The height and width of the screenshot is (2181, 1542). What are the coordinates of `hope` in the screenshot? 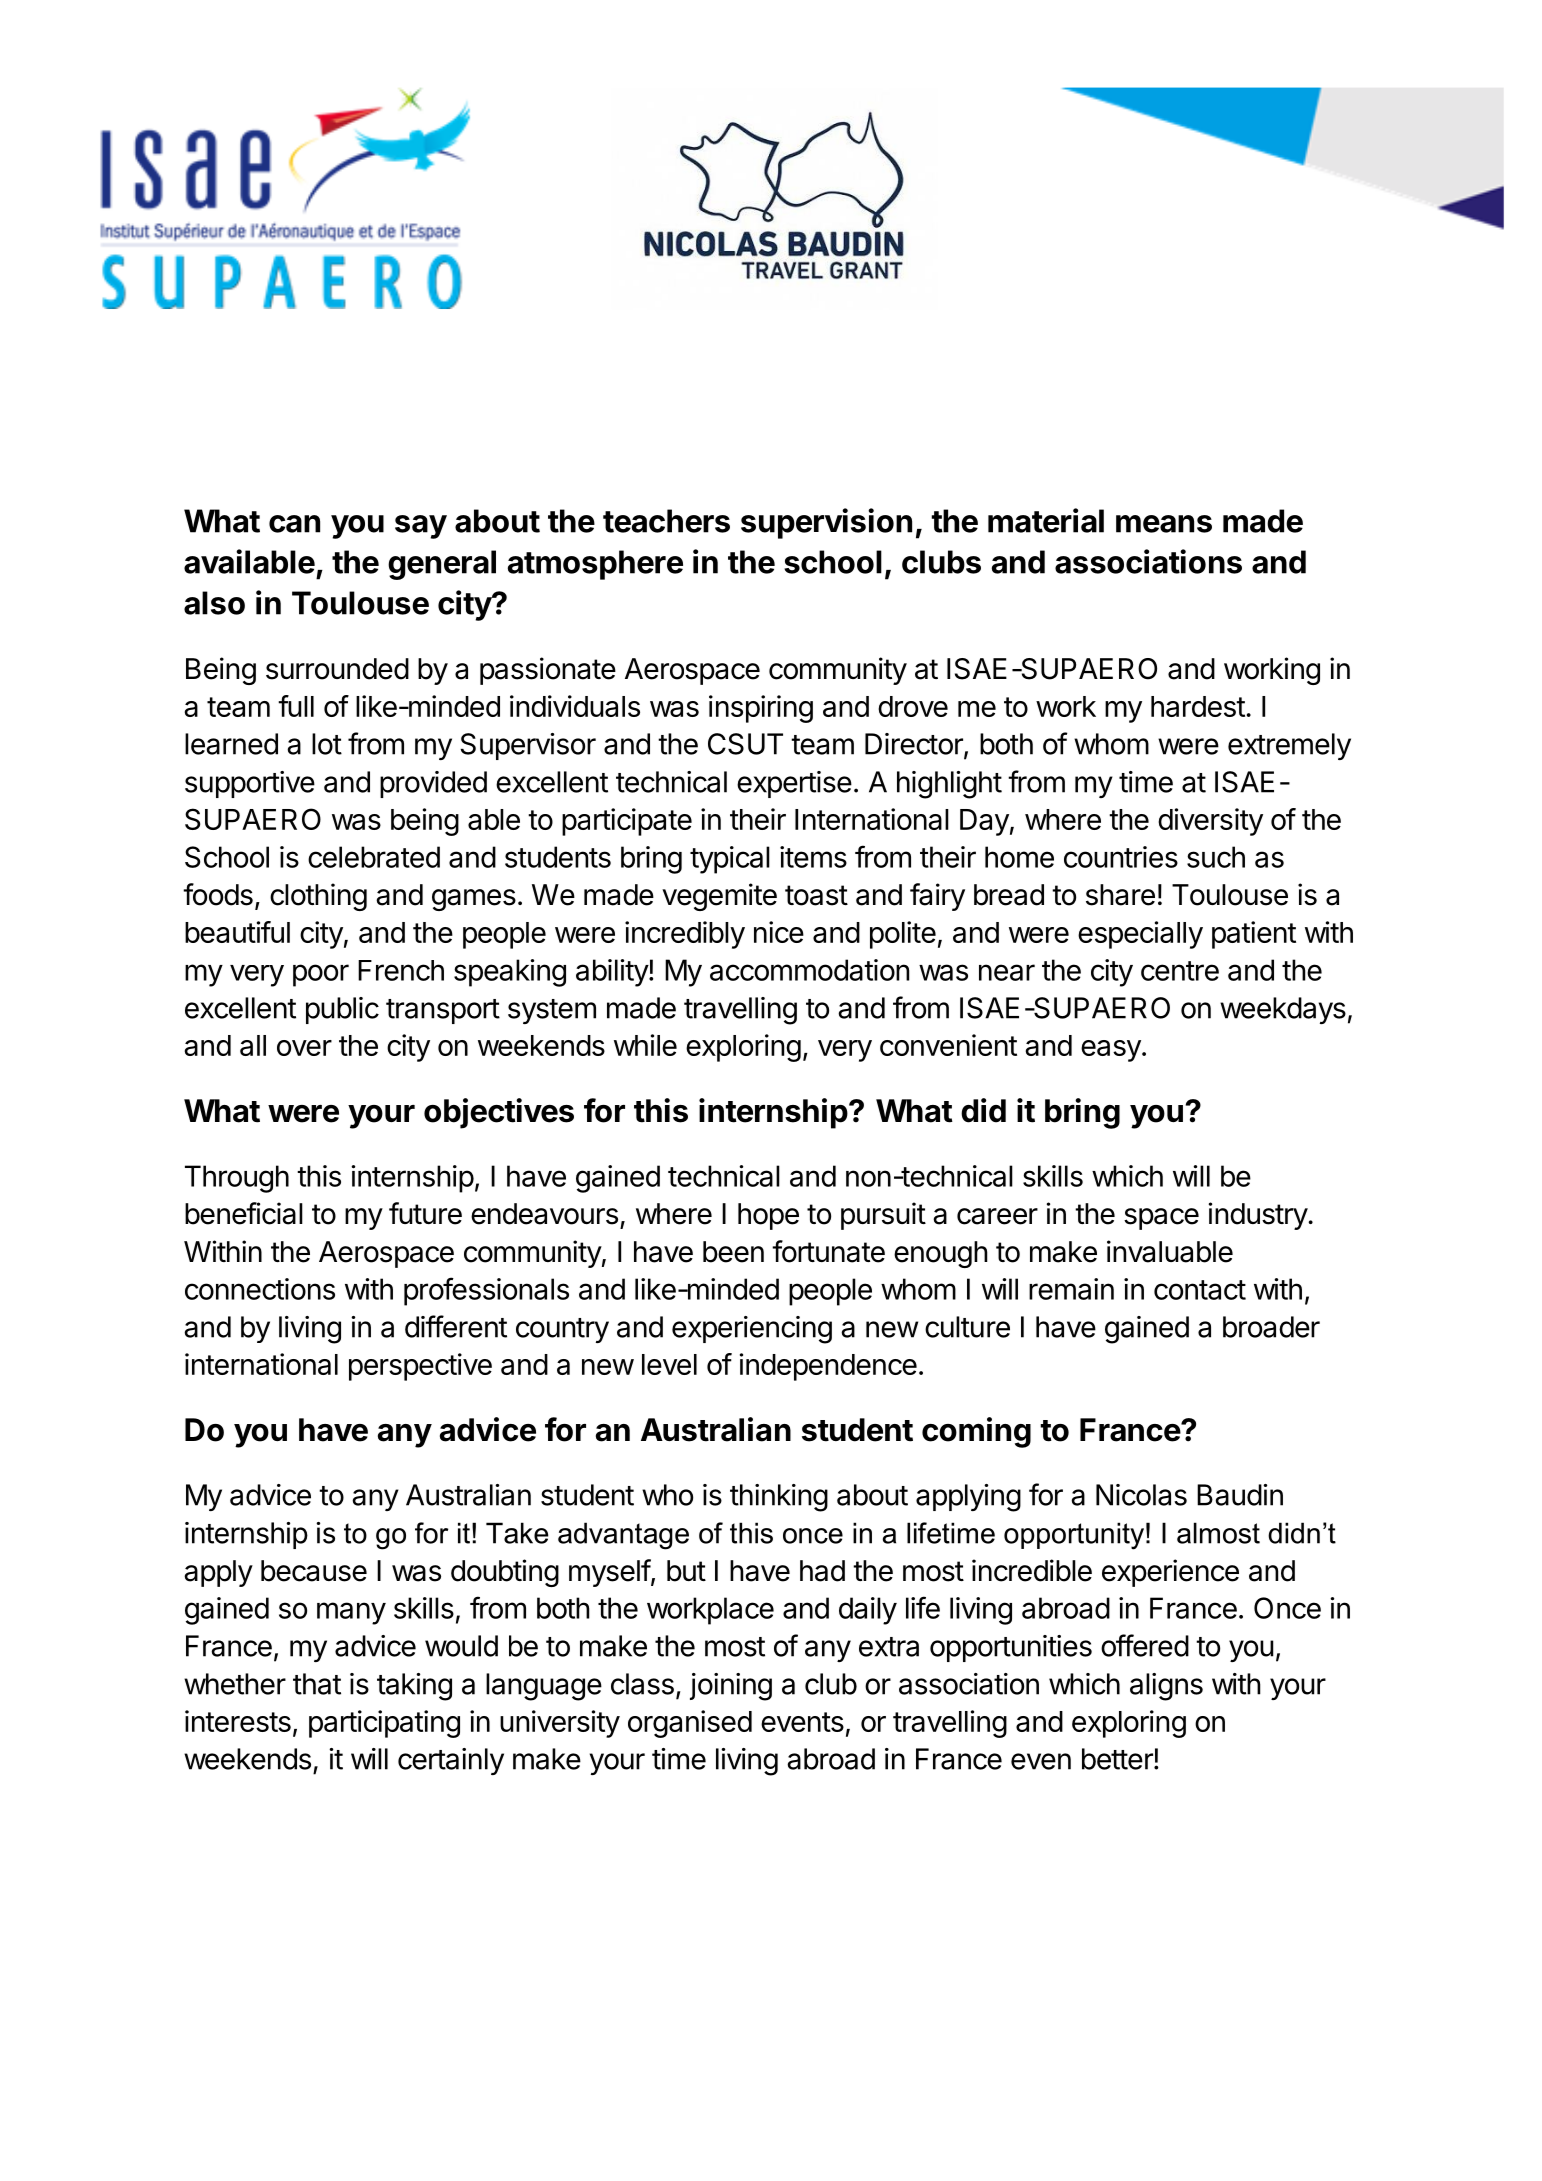 It's located at (768, 1216).
